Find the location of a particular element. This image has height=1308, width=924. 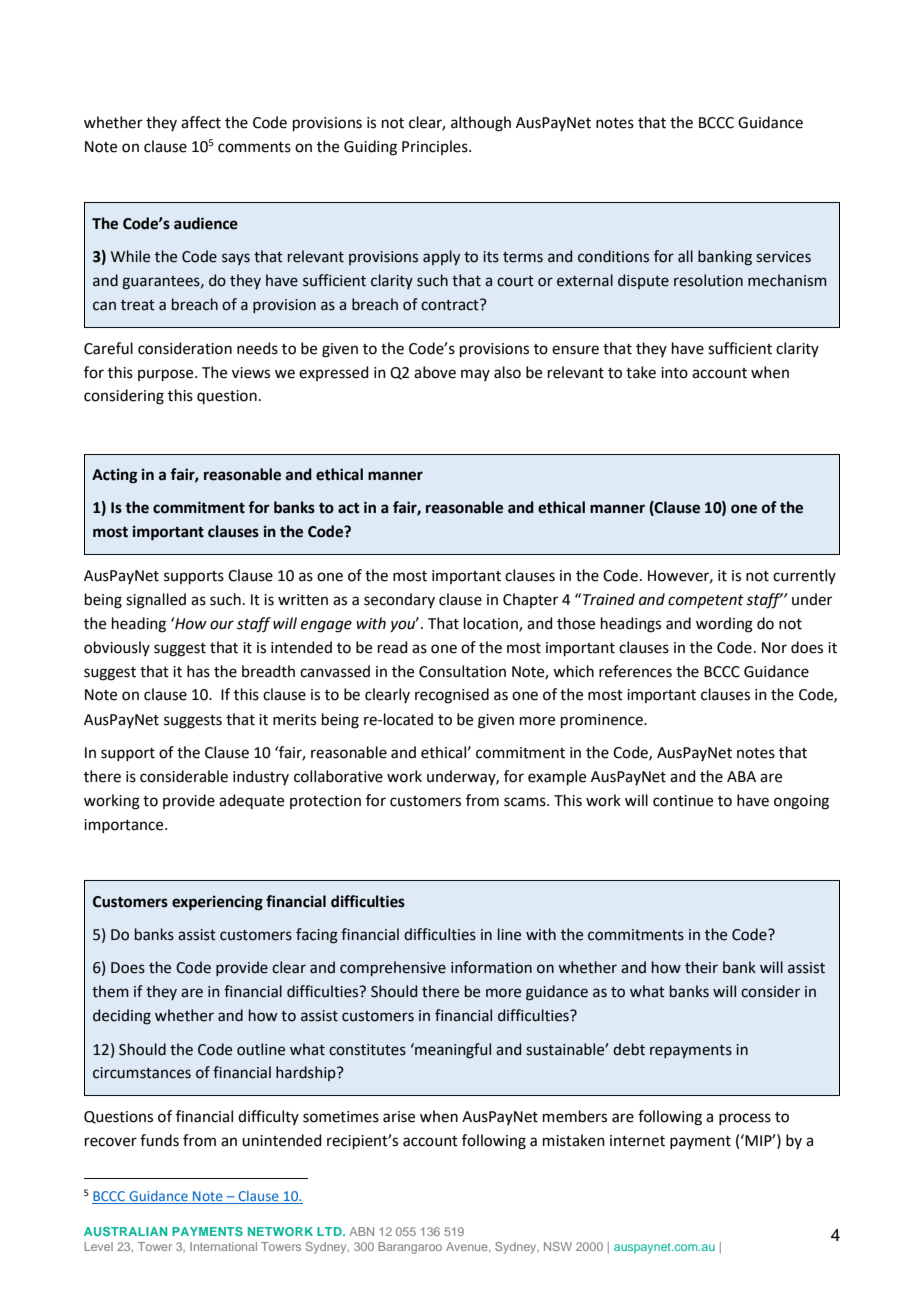

may is located at coordinates (475, 375).
